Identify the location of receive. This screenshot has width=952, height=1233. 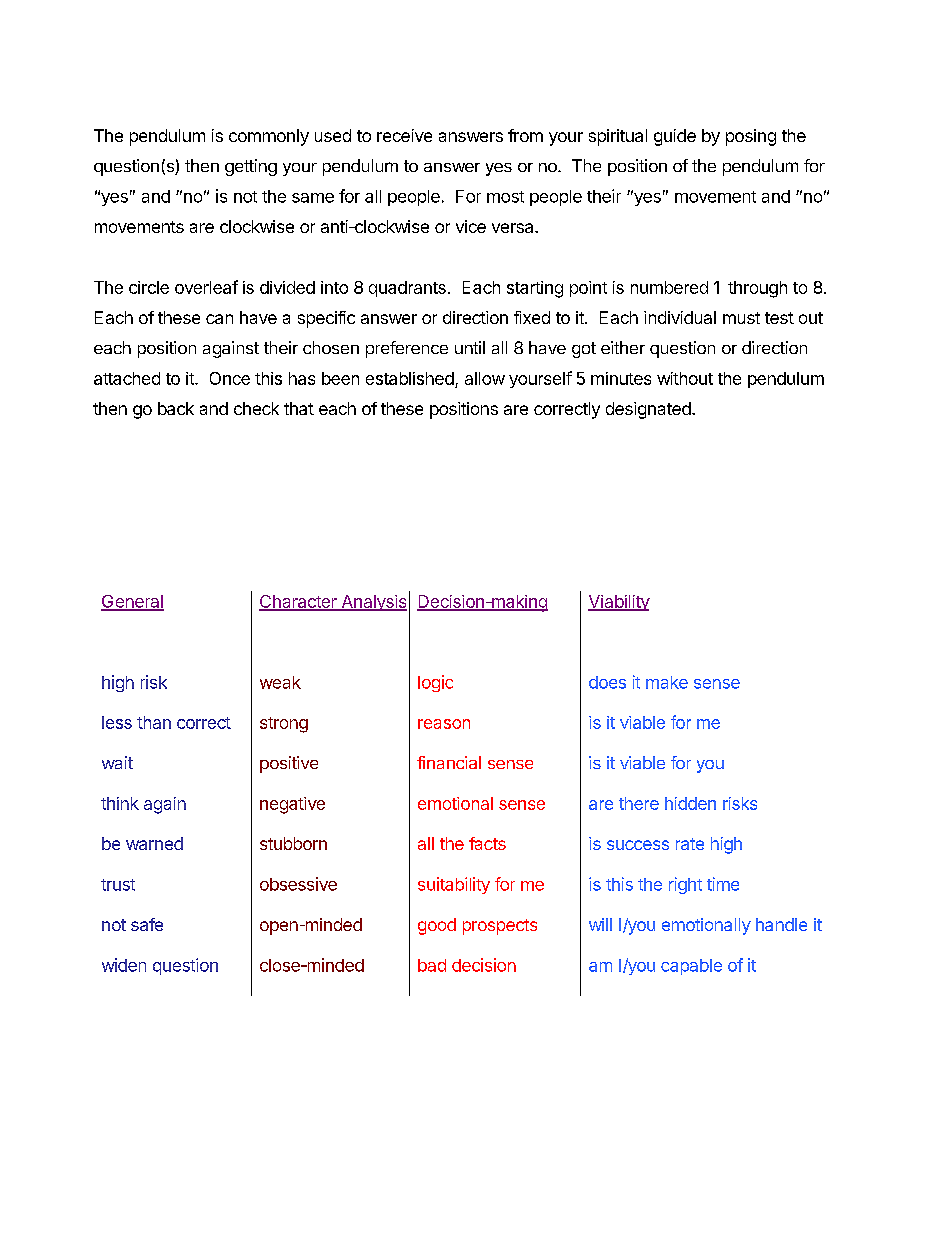
(404, 135).
